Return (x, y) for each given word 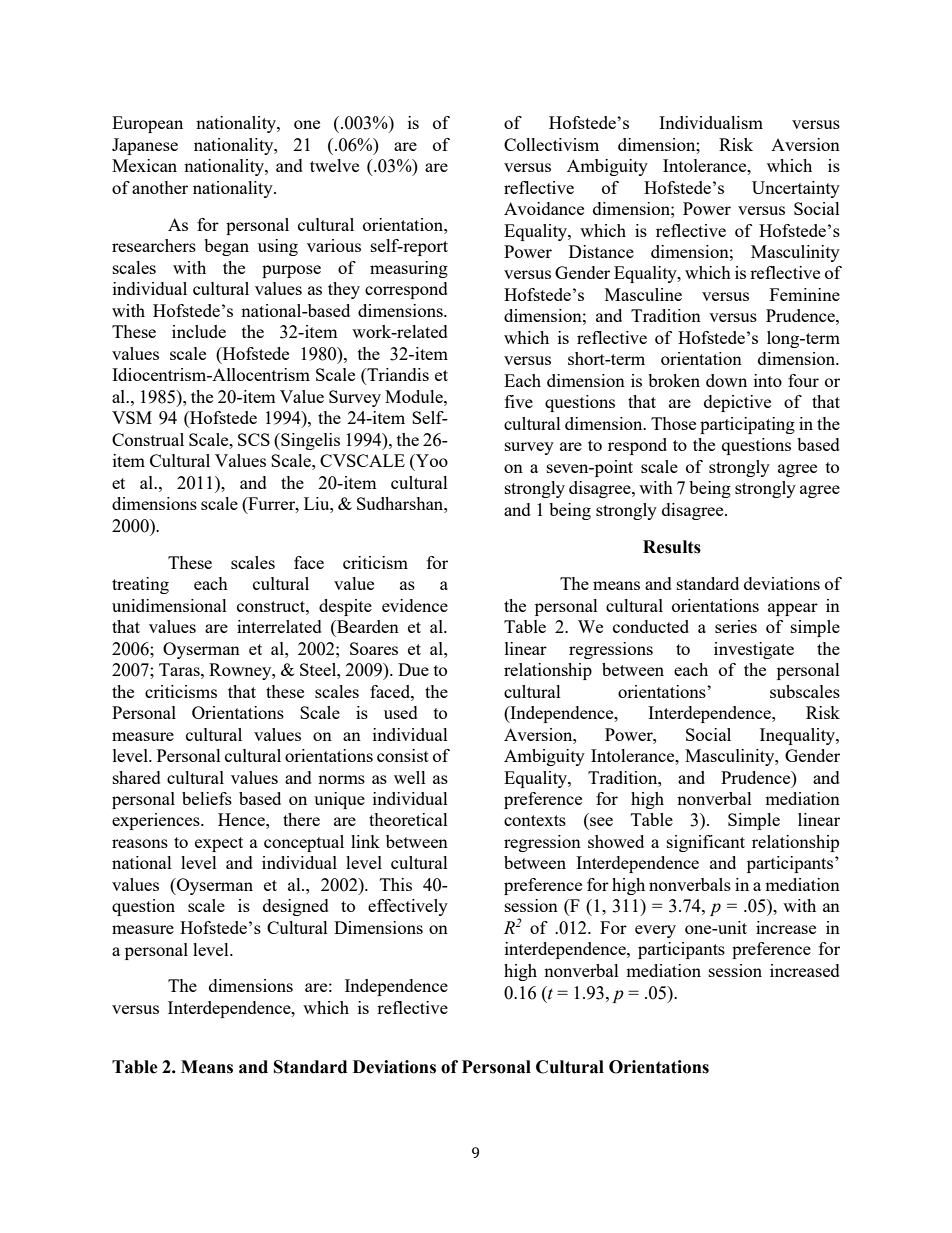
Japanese (145, 146)
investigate (754, 650)
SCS (254, 439)
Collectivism (551, 144)
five (519, 401)
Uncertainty (796, 189)
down (726, 380)
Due (413, 669)
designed (296, 907)
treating (140, 585)
